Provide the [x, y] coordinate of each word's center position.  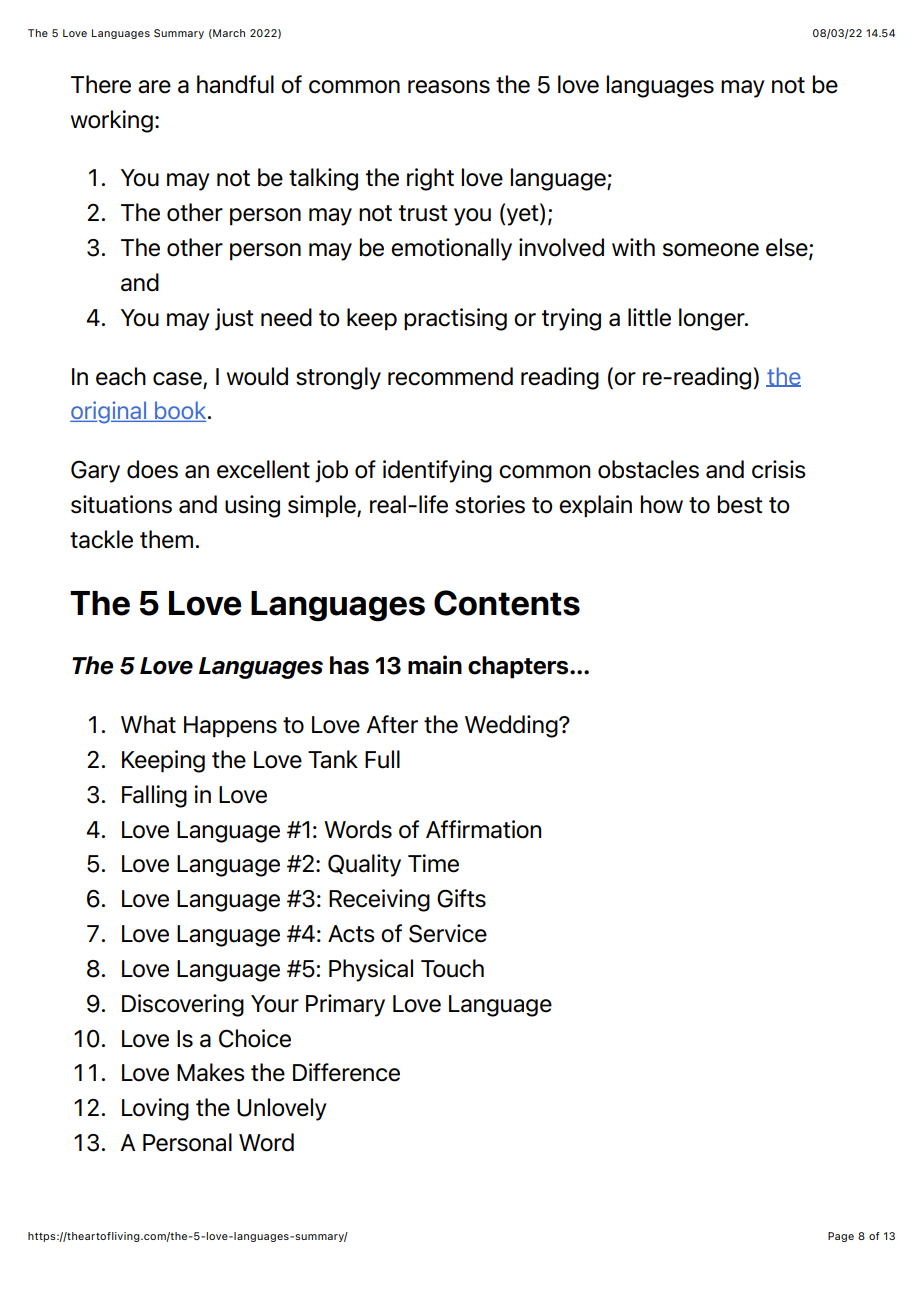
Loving [155, 1109]
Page [841, 1237]
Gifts [461, 898]
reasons [449, 87]
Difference [346, 1072]
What [148, 724]
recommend [450, 376]
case [177, 379]
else [788, 248]
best [740, 504]
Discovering [183, 1005]
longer [713, 319]
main [435, 665]
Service [448, 933]
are [154, 87]
